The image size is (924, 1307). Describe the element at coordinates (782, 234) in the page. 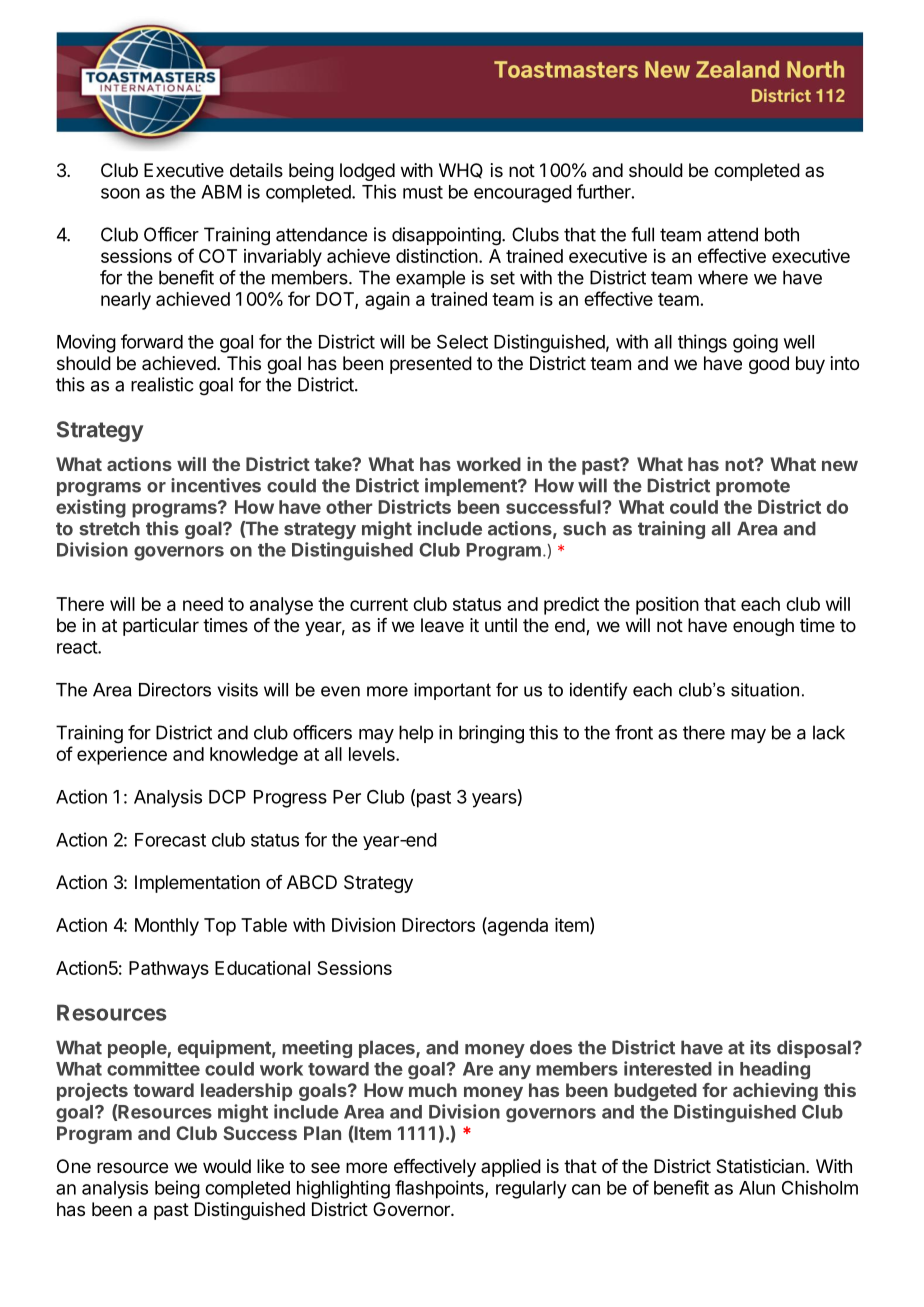

I see `both` at that location.
